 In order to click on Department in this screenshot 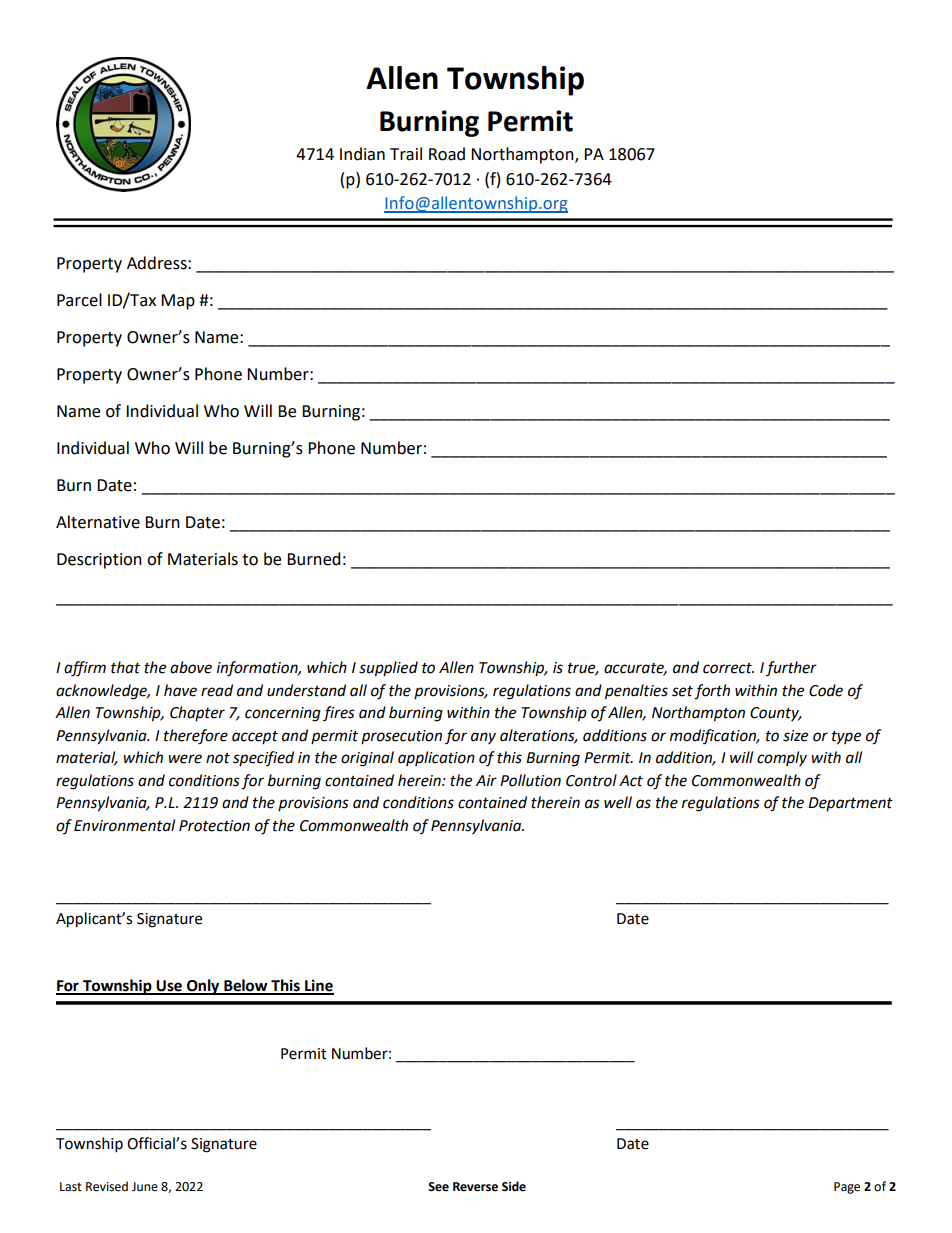, I will do `click(850, 804)`.
